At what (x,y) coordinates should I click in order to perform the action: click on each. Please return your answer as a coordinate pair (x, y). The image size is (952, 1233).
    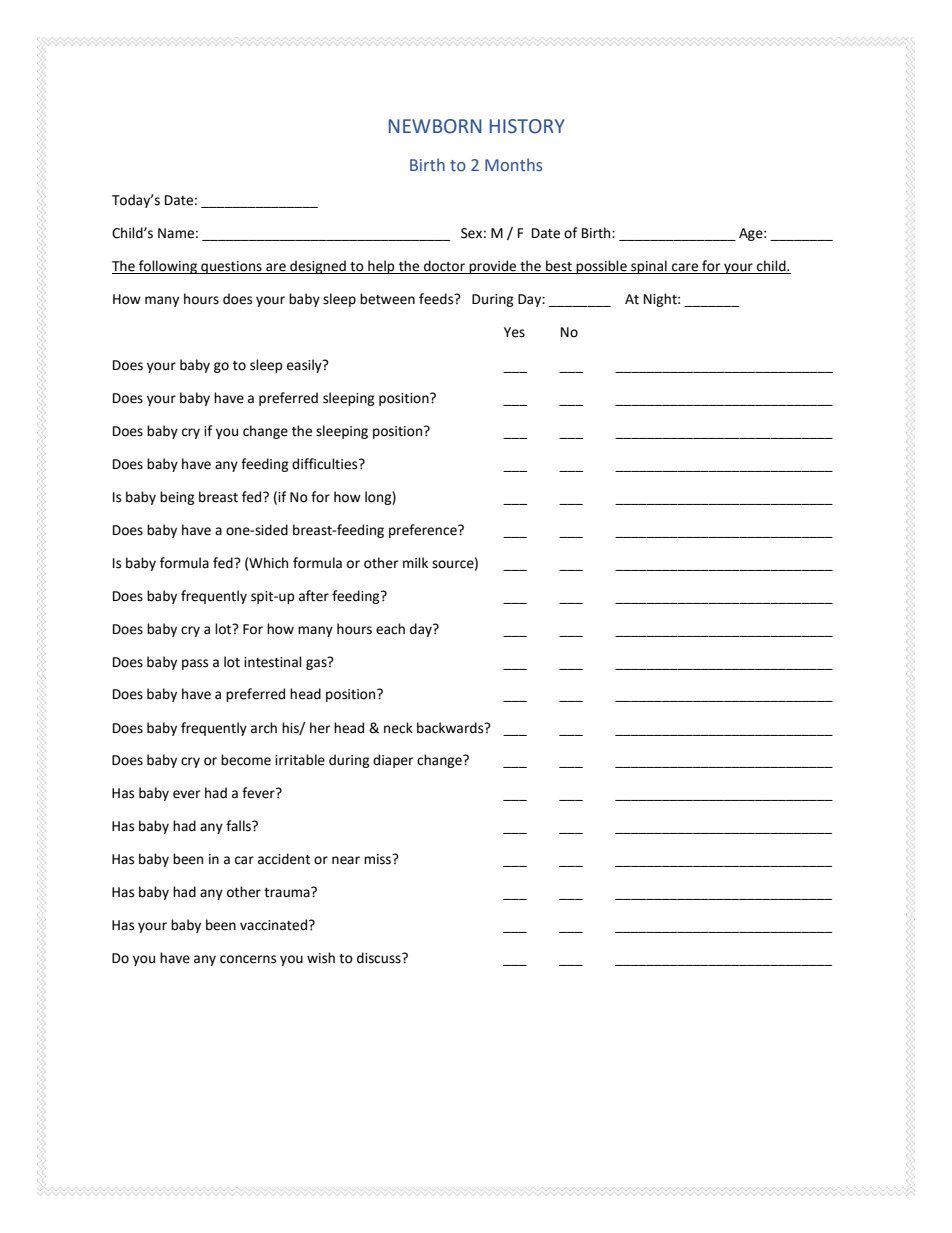
    Looking at the image, I should click on (390, 629).
